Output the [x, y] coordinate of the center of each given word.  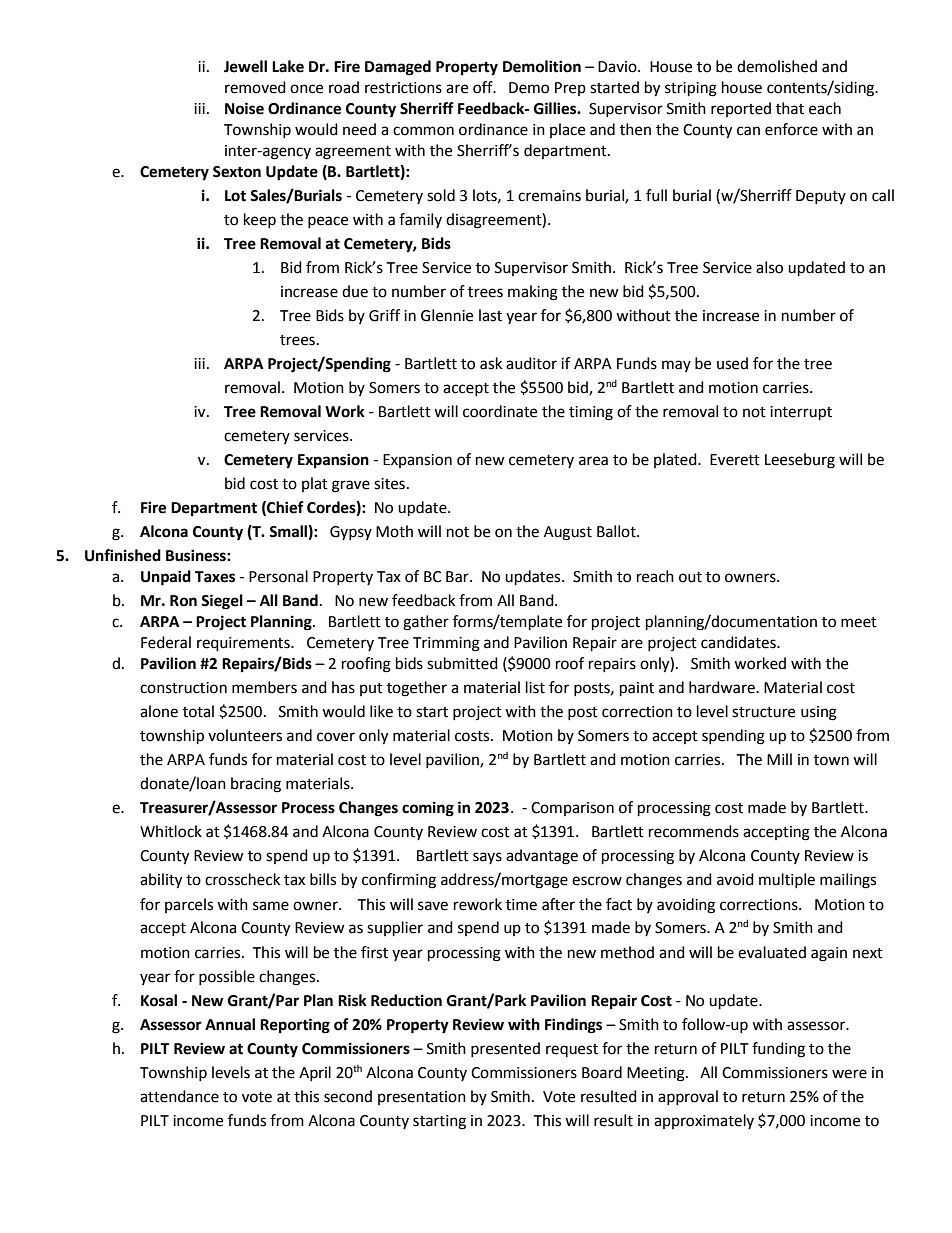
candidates [739, 642]
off [484, 87]
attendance [179, 1096]
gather [426, 623]
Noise [244, 108]
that [790, 108]
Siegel [222, 602]
